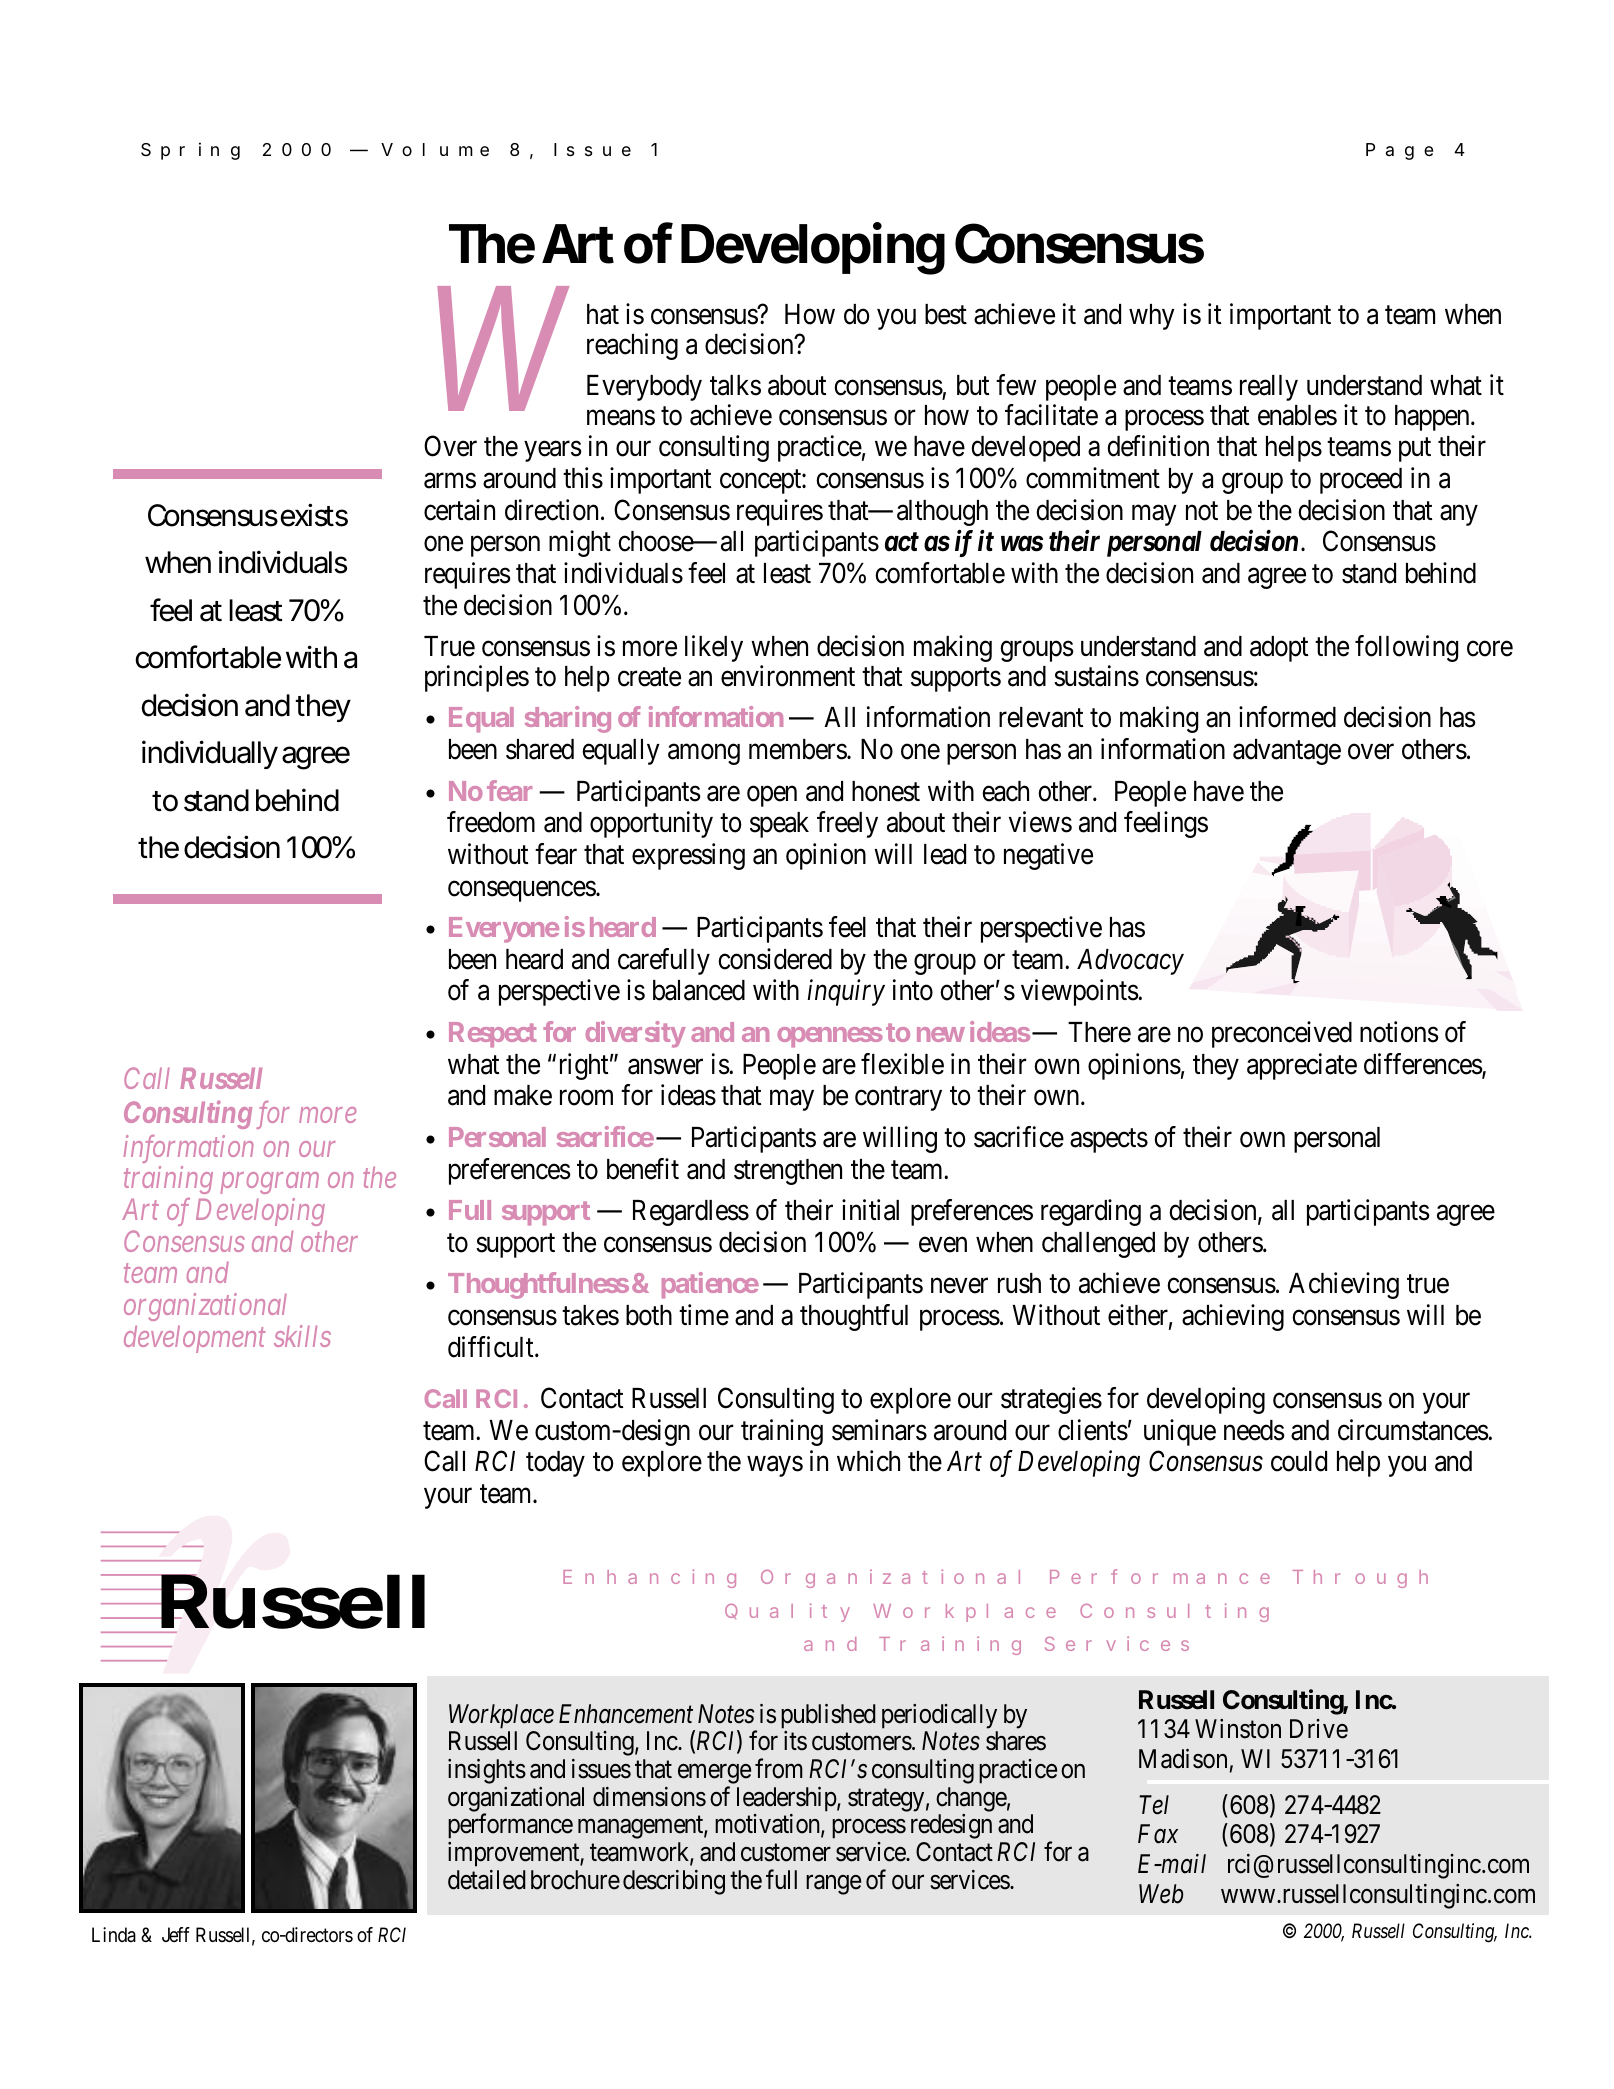  What do you see at coordinates (788, 1172) in the image?
I see `strengthen` at bounding box center [788, 1172].
